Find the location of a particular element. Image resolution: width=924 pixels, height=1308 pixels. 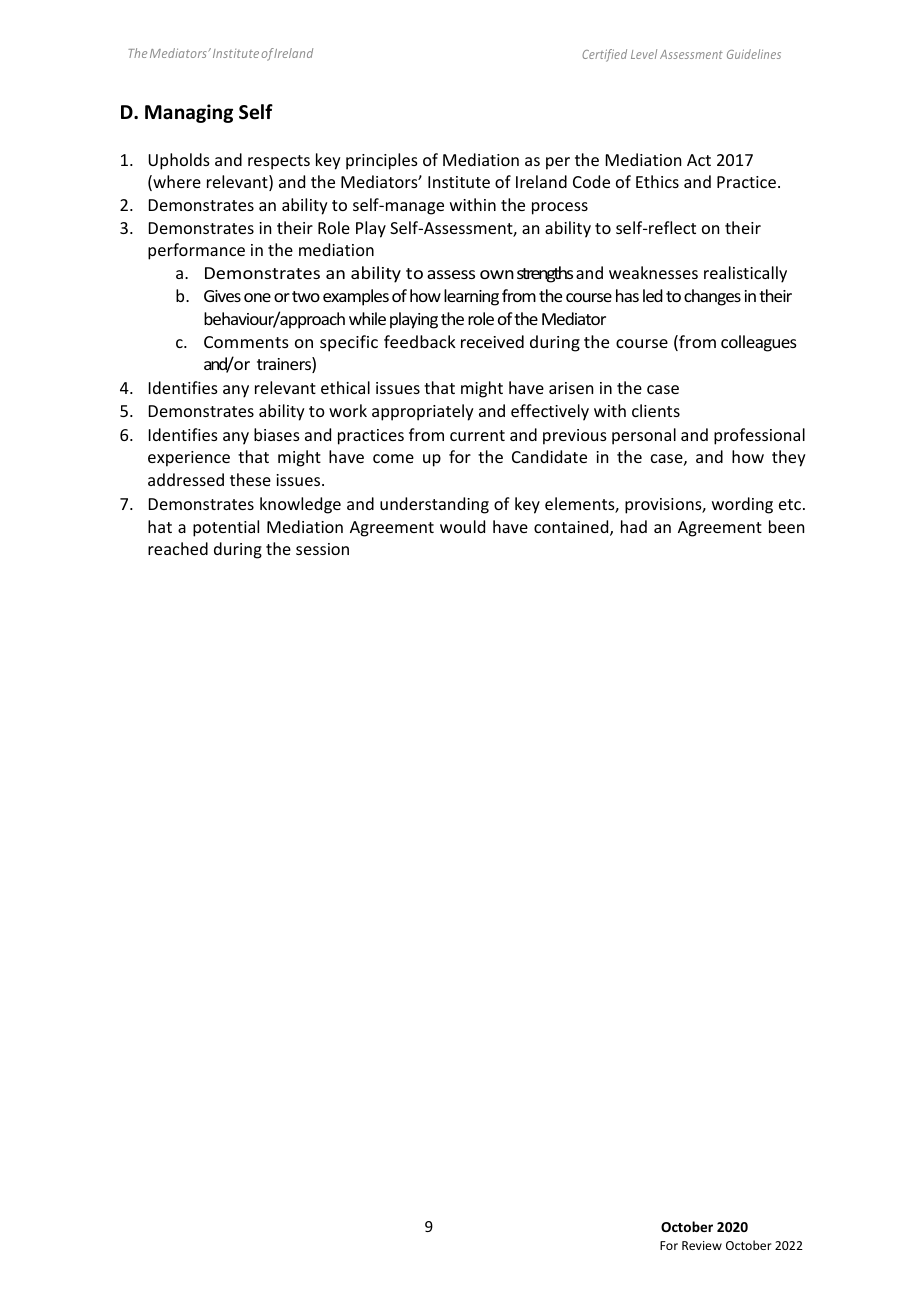

Managing is located at coordinates (189, 113).
